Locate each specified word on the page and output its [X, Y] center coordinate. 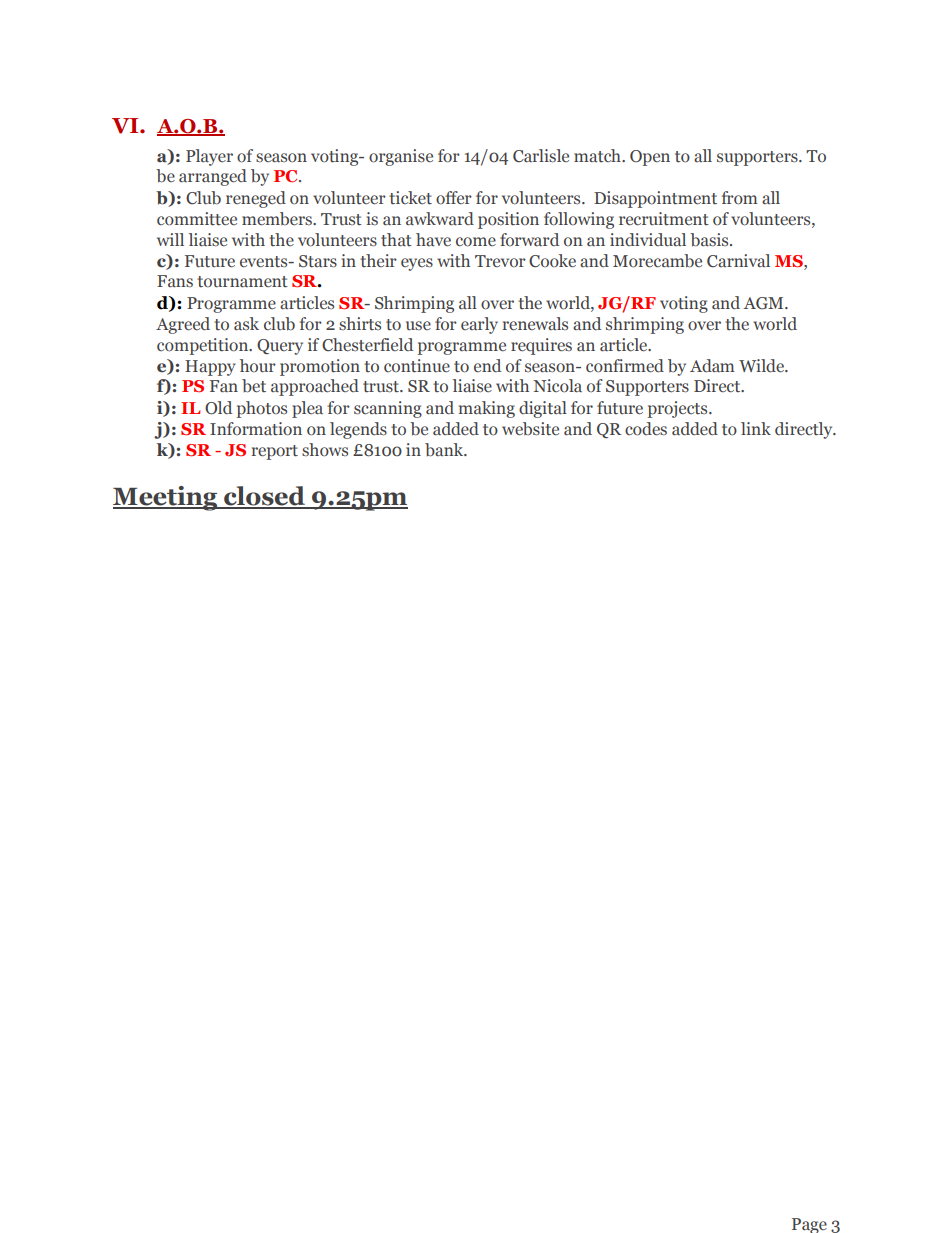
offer [454, 198]
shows [325, 450]
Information [256, 429]
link [756, 428]
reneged [256, 199]
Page [809, 1225]
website [530, 429]
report [275, 452]
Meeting [166, 498]
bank [445, 449]
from [739, 198]
